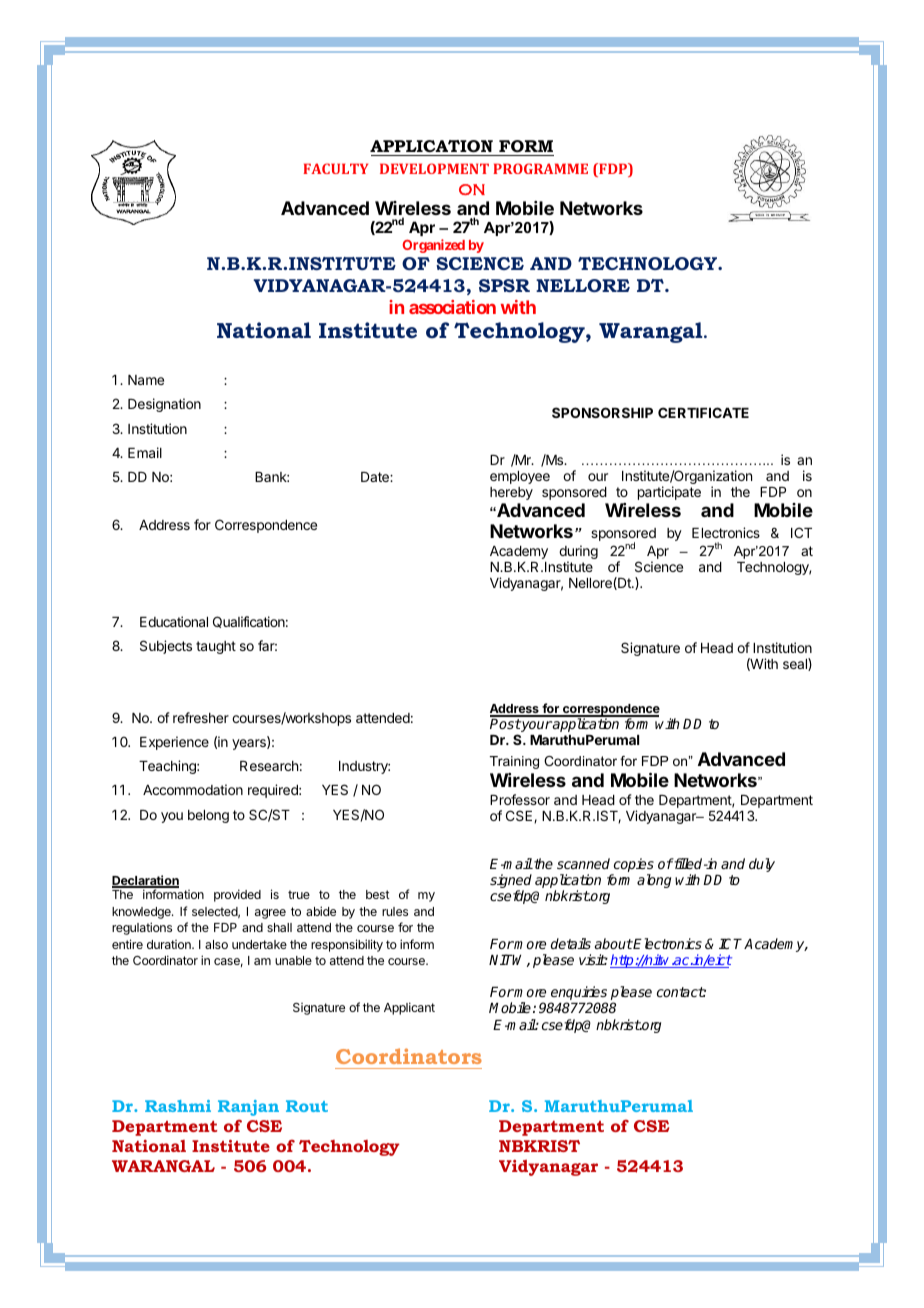 The image size is (924, 1308). Describe the element at coordinates (669, 493) in the screenshot. I see `participate` at that location.
